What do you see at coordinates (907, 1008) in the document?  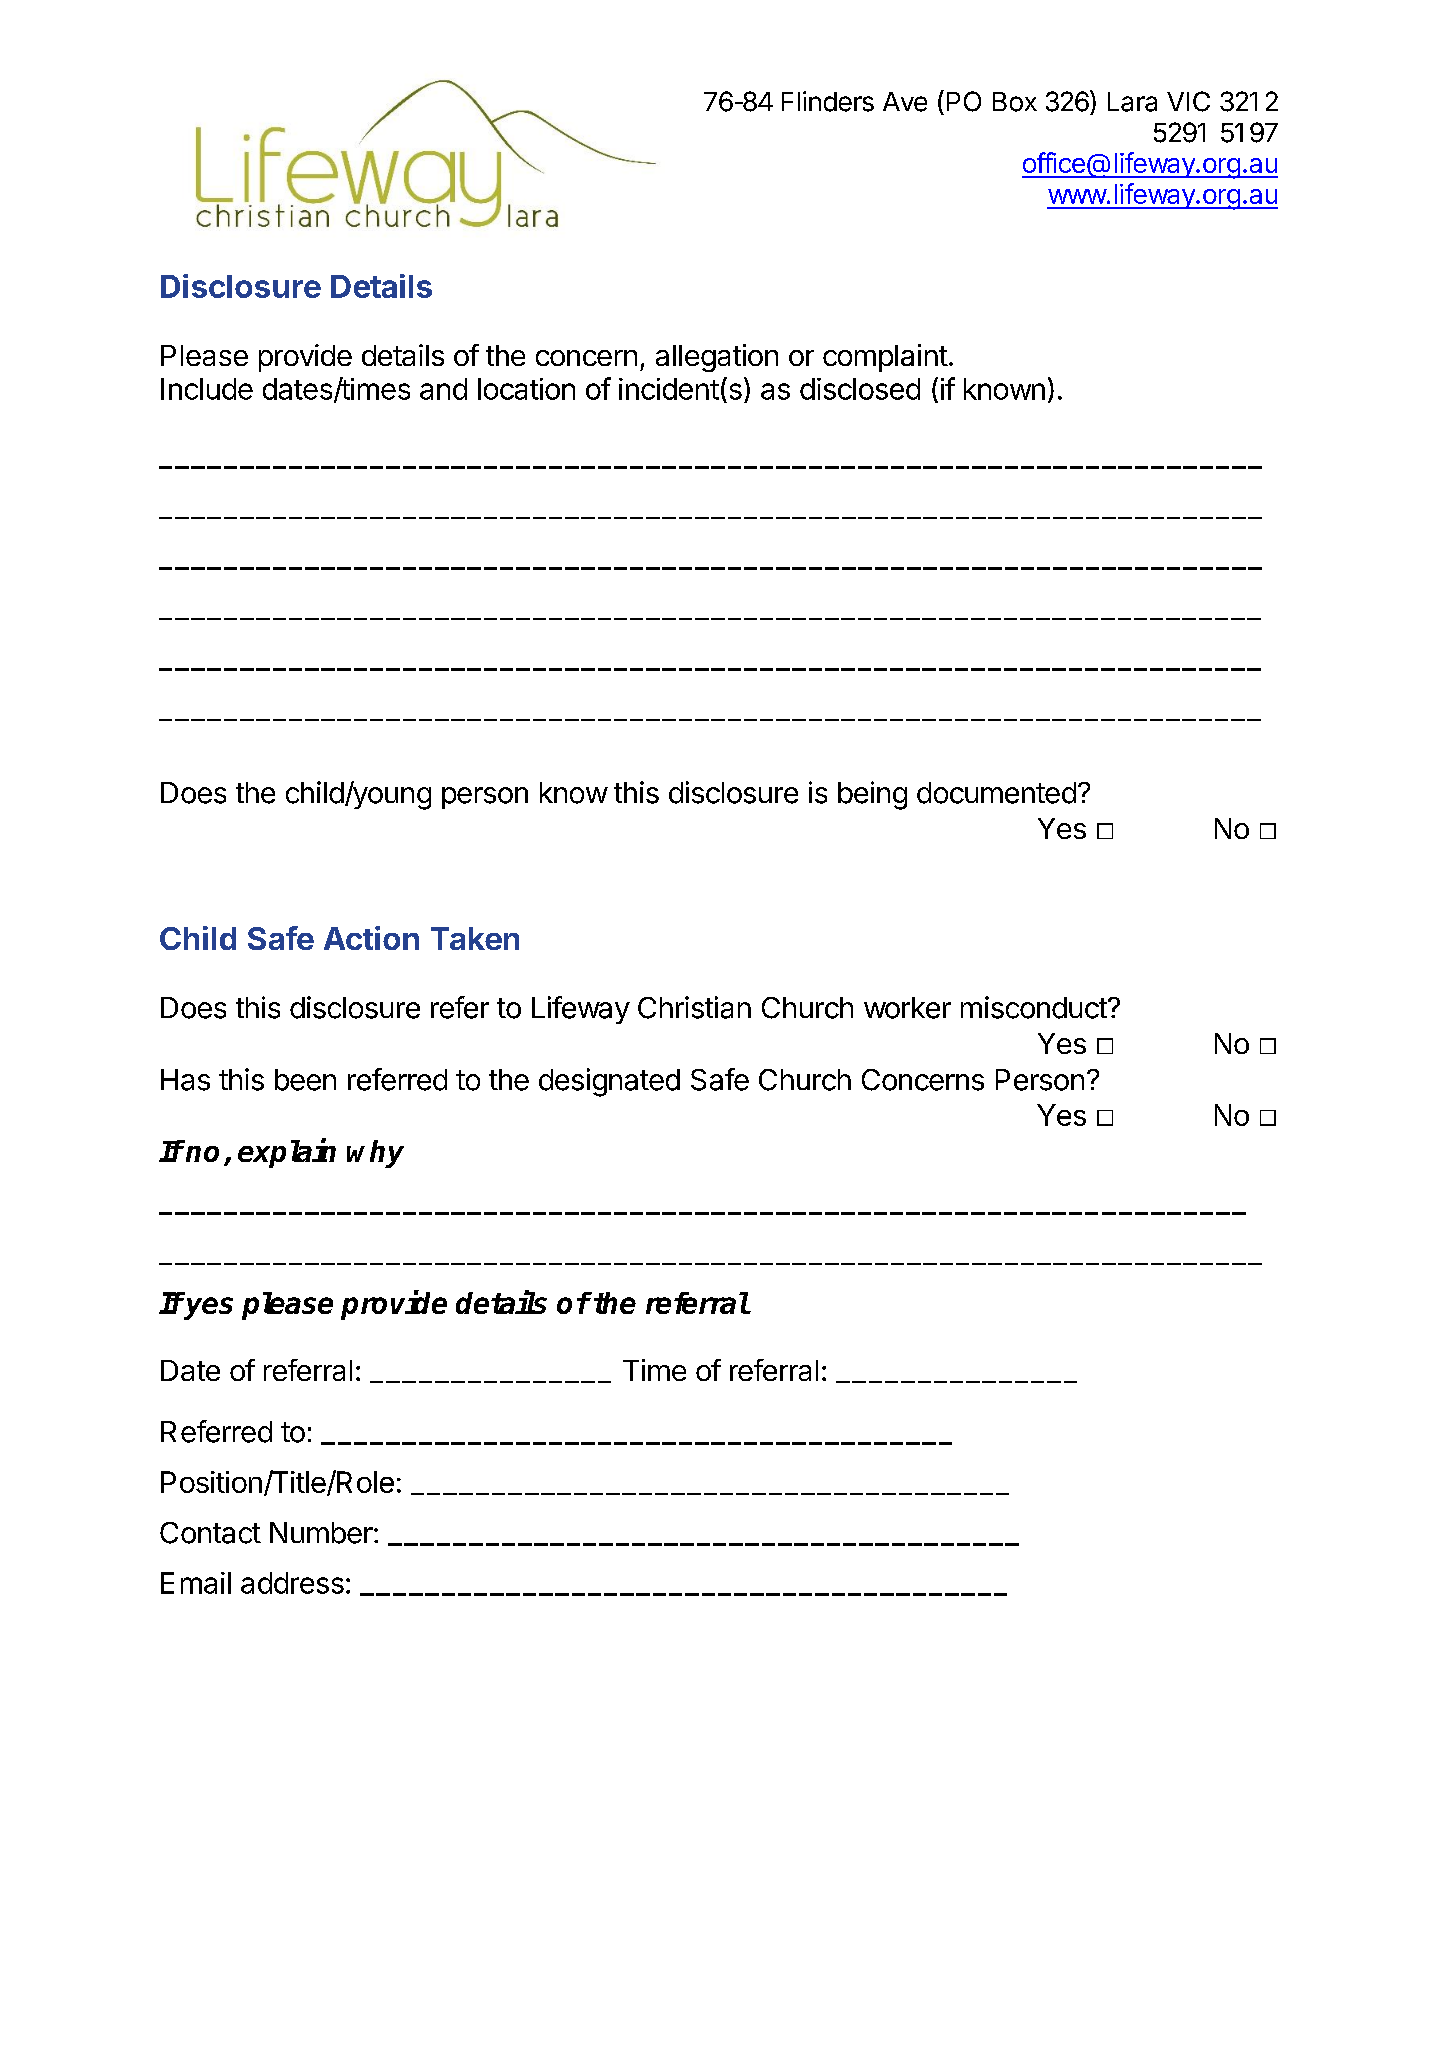 I see `worker` at bounding box center [907, 1008].
